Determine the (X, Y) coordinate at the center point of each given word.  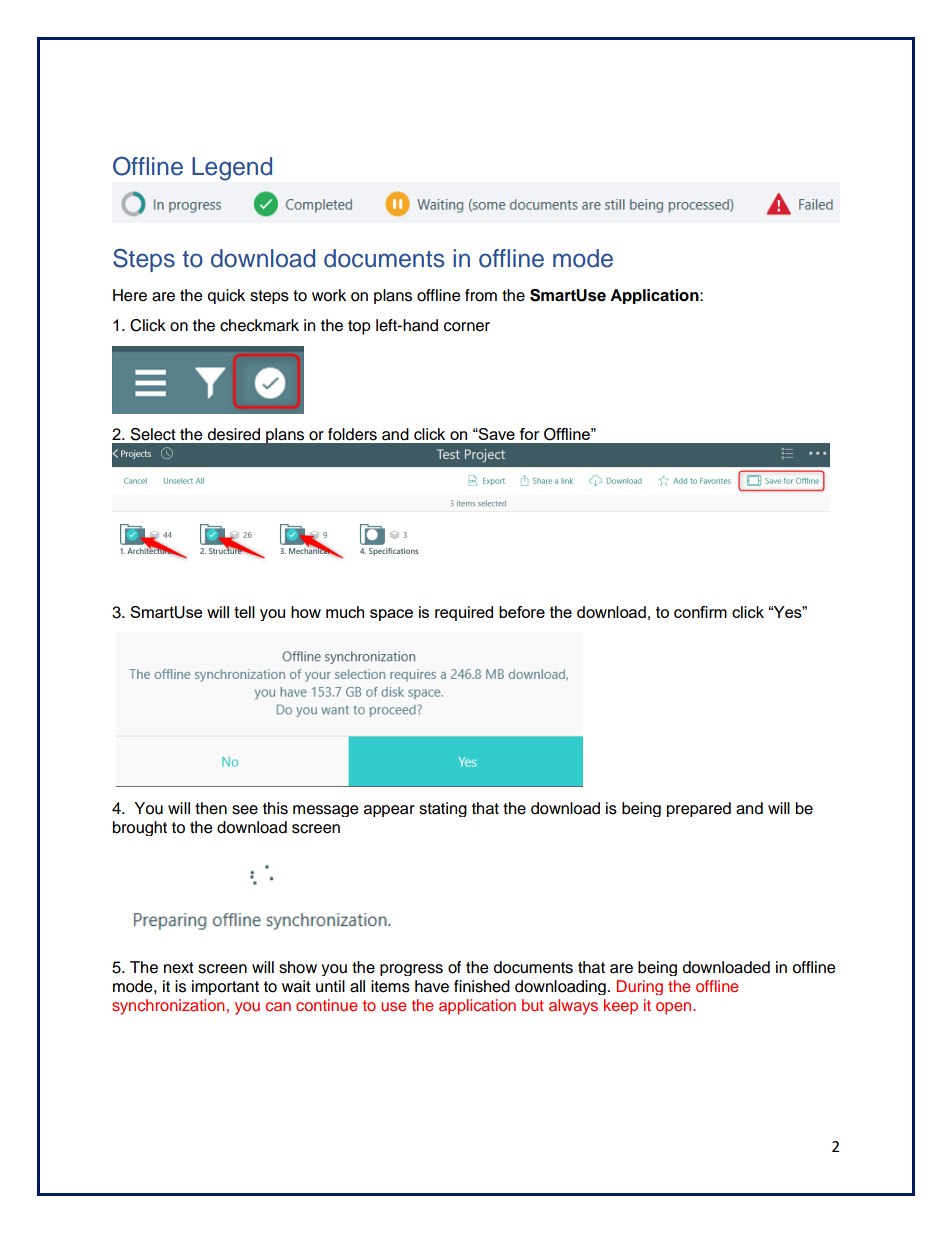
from (481, 295)
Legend (232, 169)
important (225, 987)
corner (467, 327)
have (432, 986)
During (640, 987)
